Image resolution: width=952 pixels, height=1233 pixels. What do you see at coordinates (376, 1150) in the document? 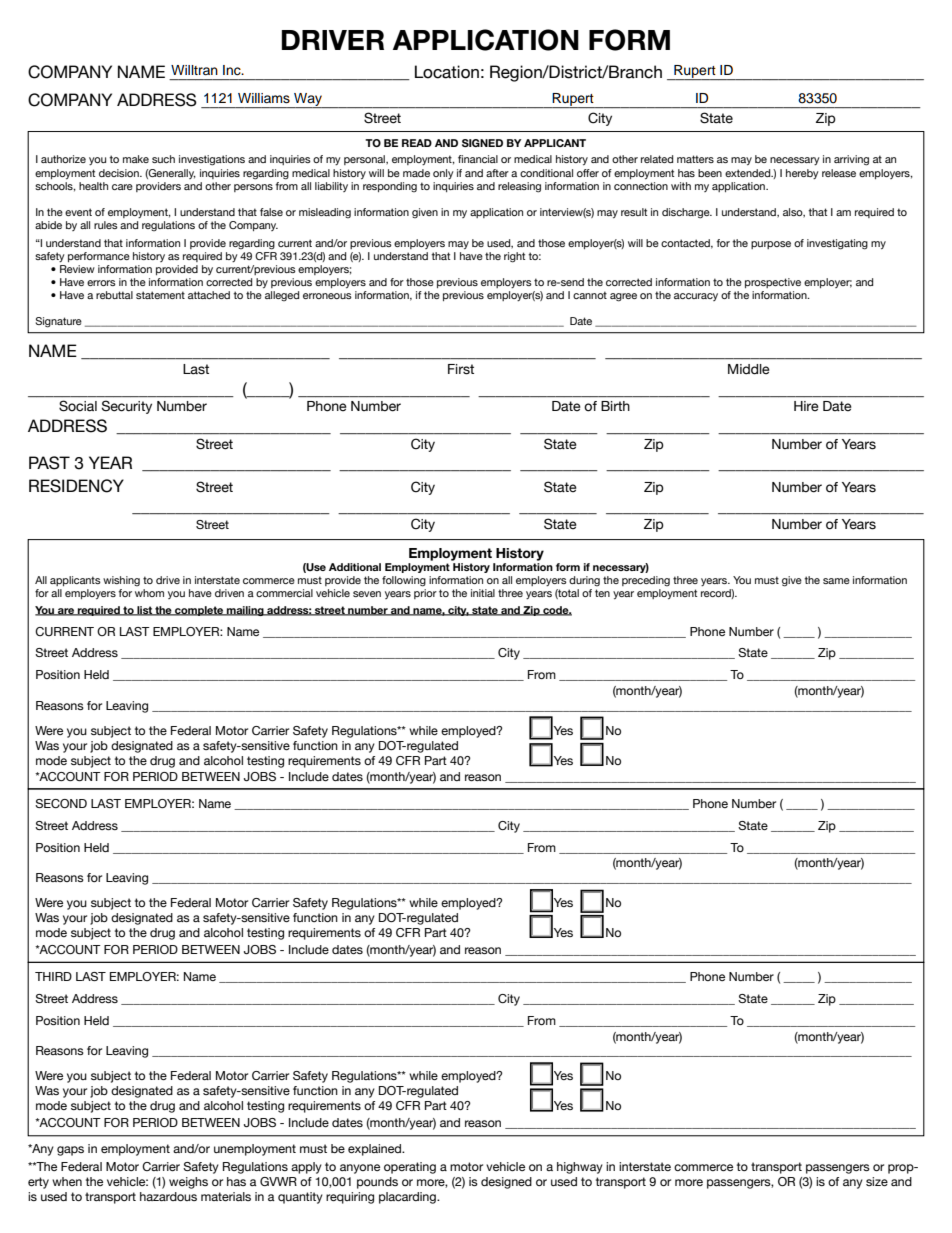
I see `explained` at bounding box center [376, 1150].
